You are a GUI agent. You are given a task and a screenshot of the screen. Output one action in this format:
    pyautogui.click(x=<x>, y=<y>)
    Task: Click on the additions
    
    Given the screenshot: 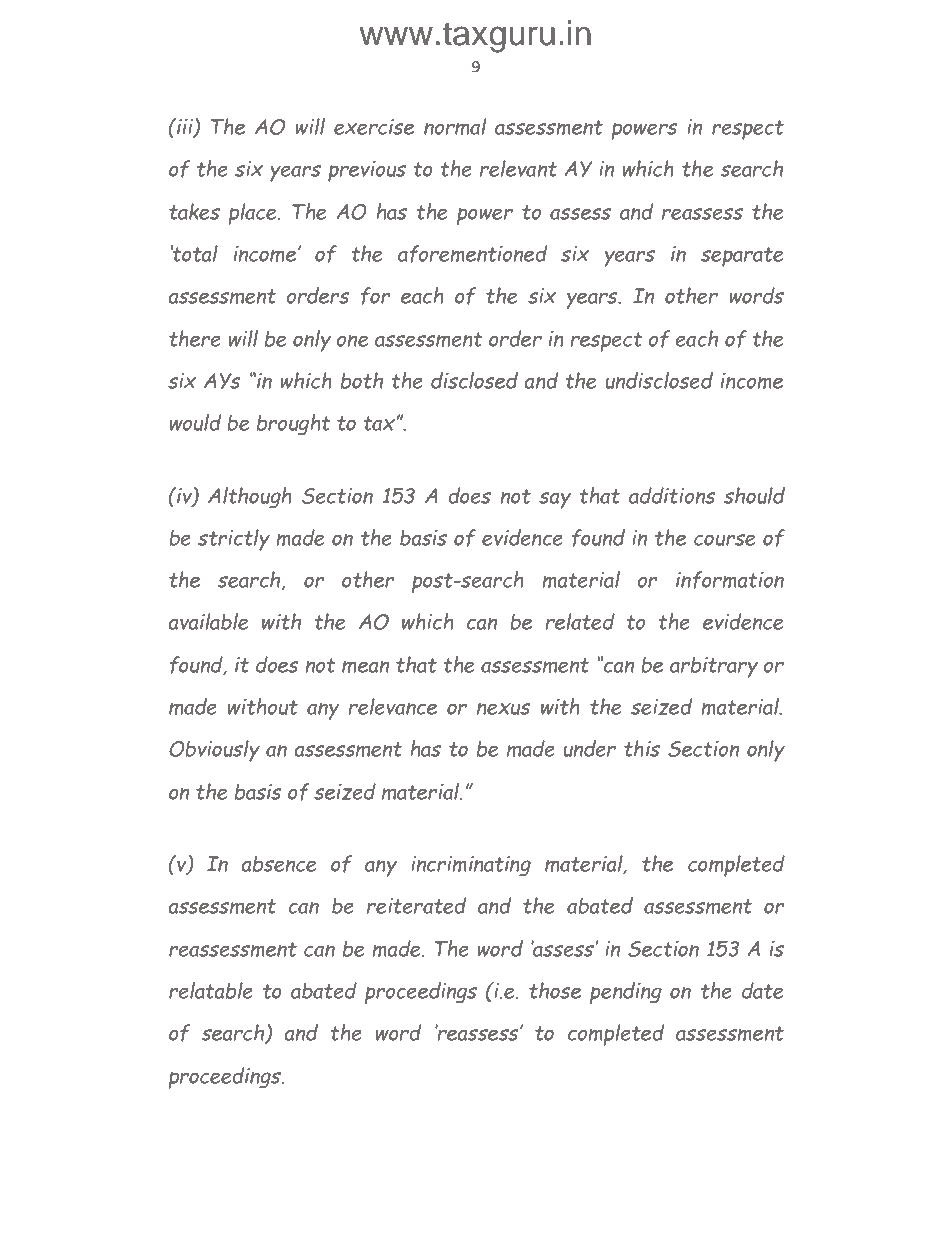 What is the action you would take?
    pyautogui.click(x=672, y=495)
